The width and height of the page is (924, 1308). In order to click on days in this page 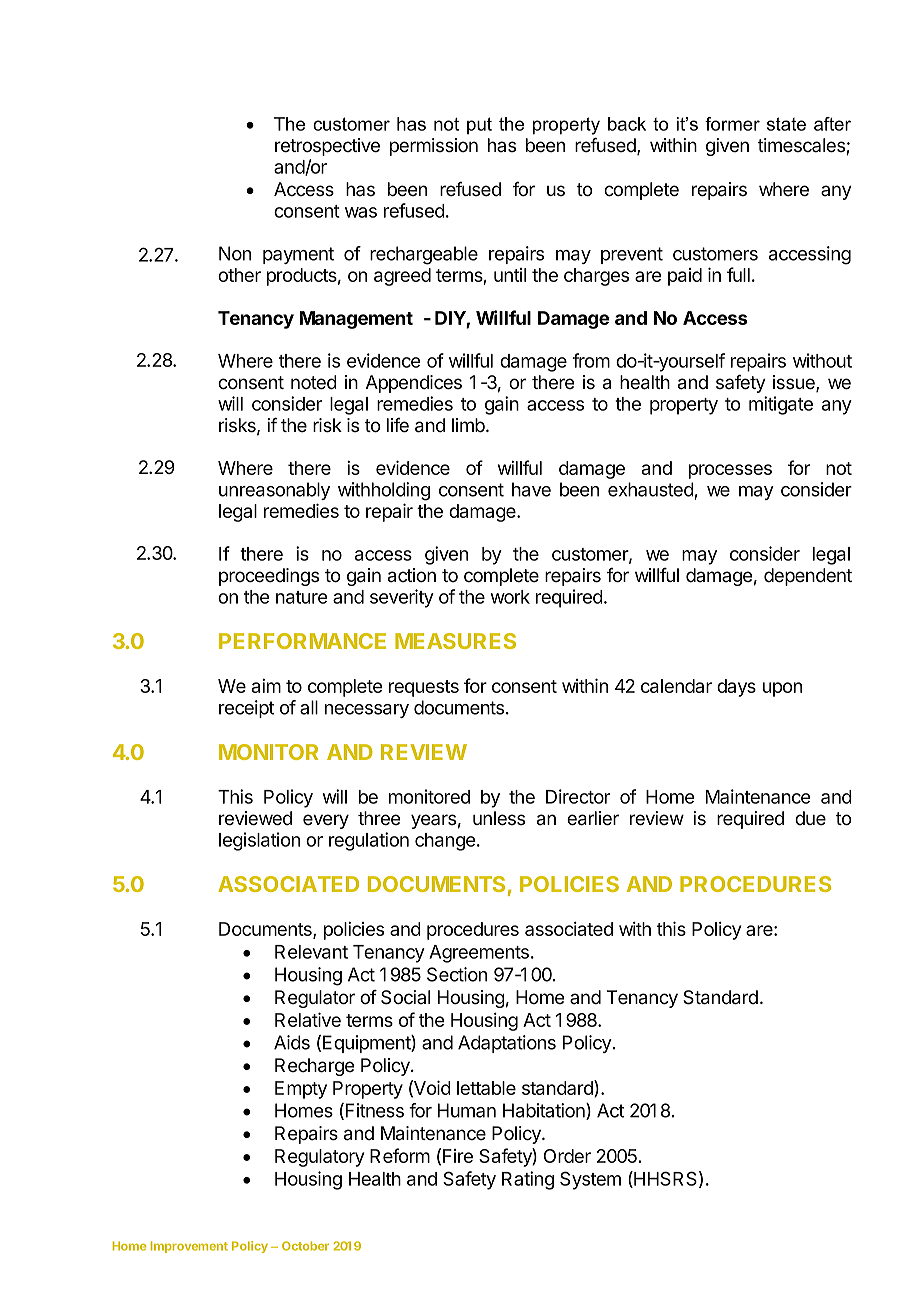, I will do `click(736, 688)`.
